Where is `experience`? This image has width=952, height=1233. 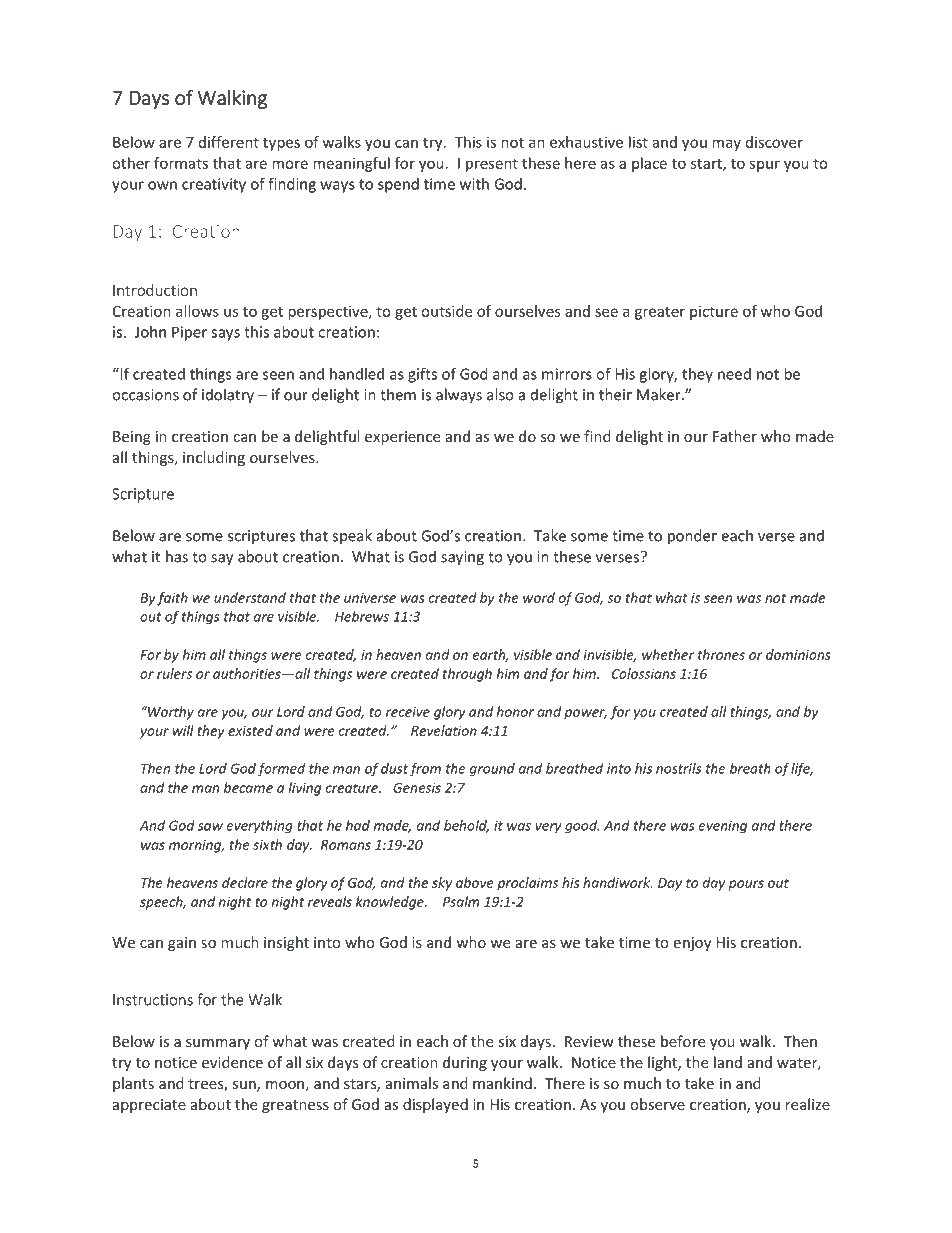
experience is located at coordinates (402, 438).
